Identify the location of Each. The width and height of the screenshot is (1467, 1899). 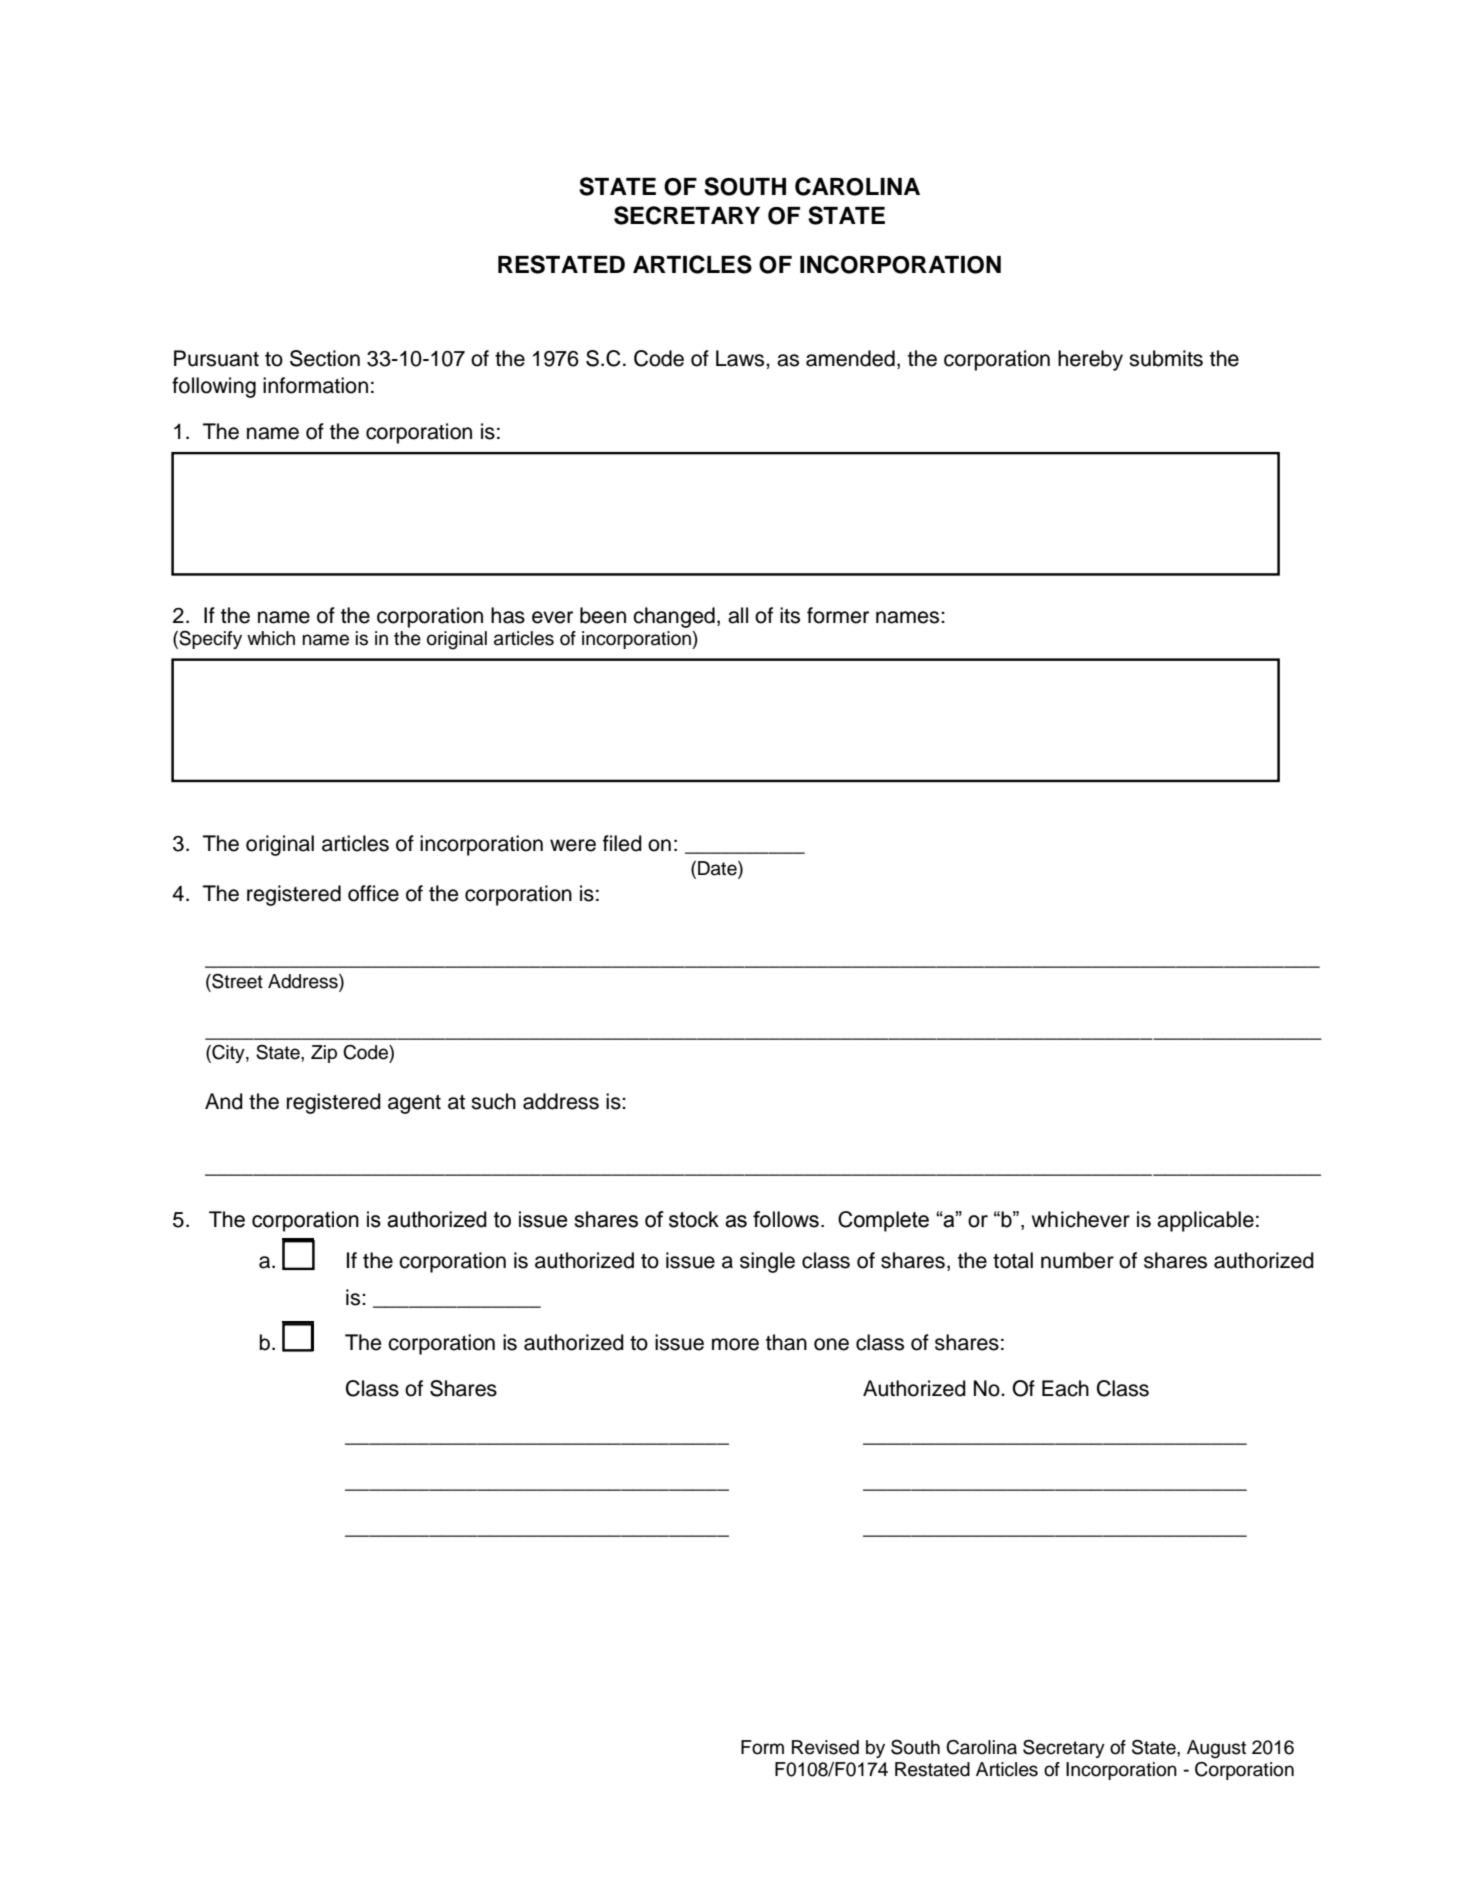
(1065, 1388).
